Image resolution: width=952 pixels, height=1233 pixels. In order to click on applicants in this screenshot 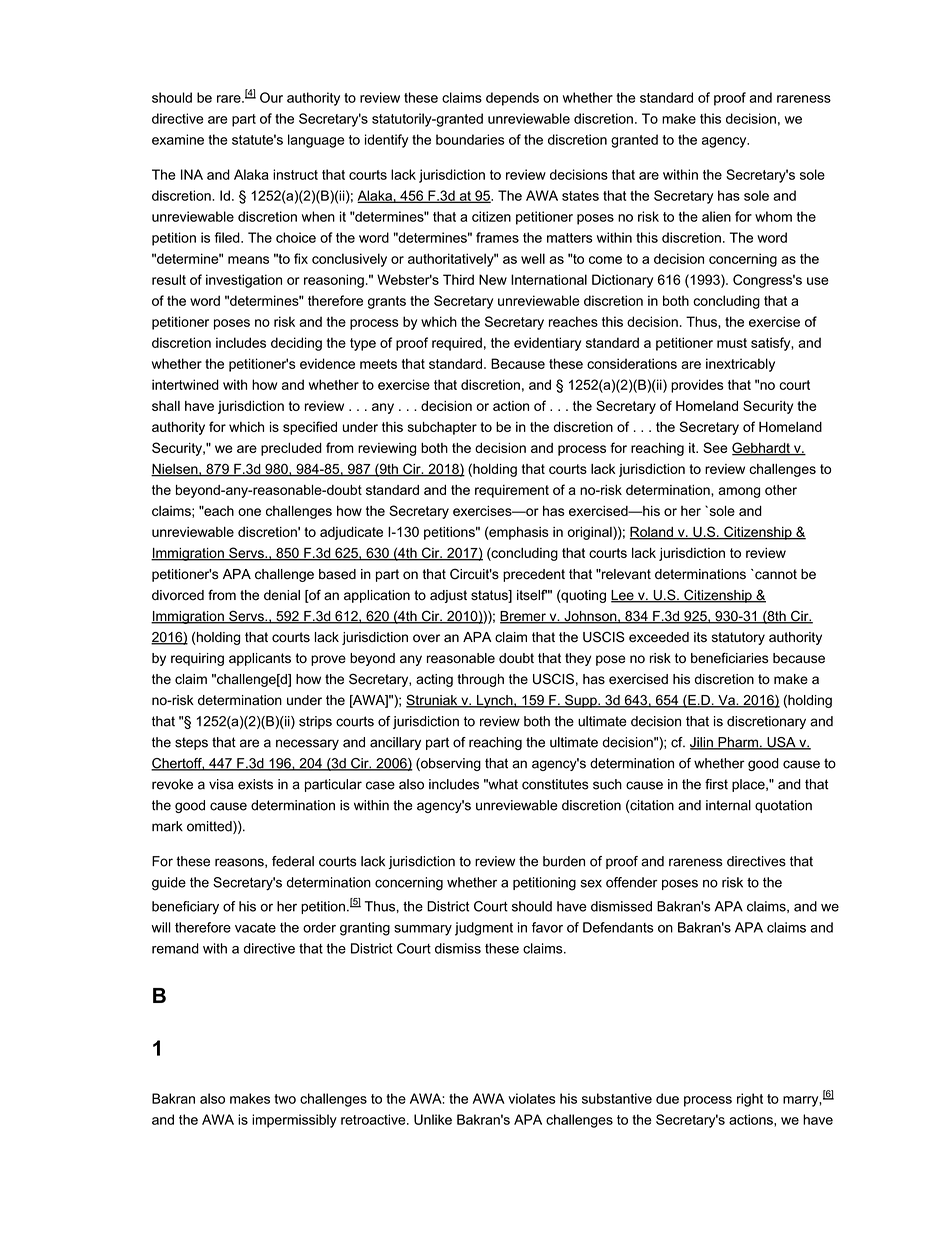, I will do `click(260, 659)`.
